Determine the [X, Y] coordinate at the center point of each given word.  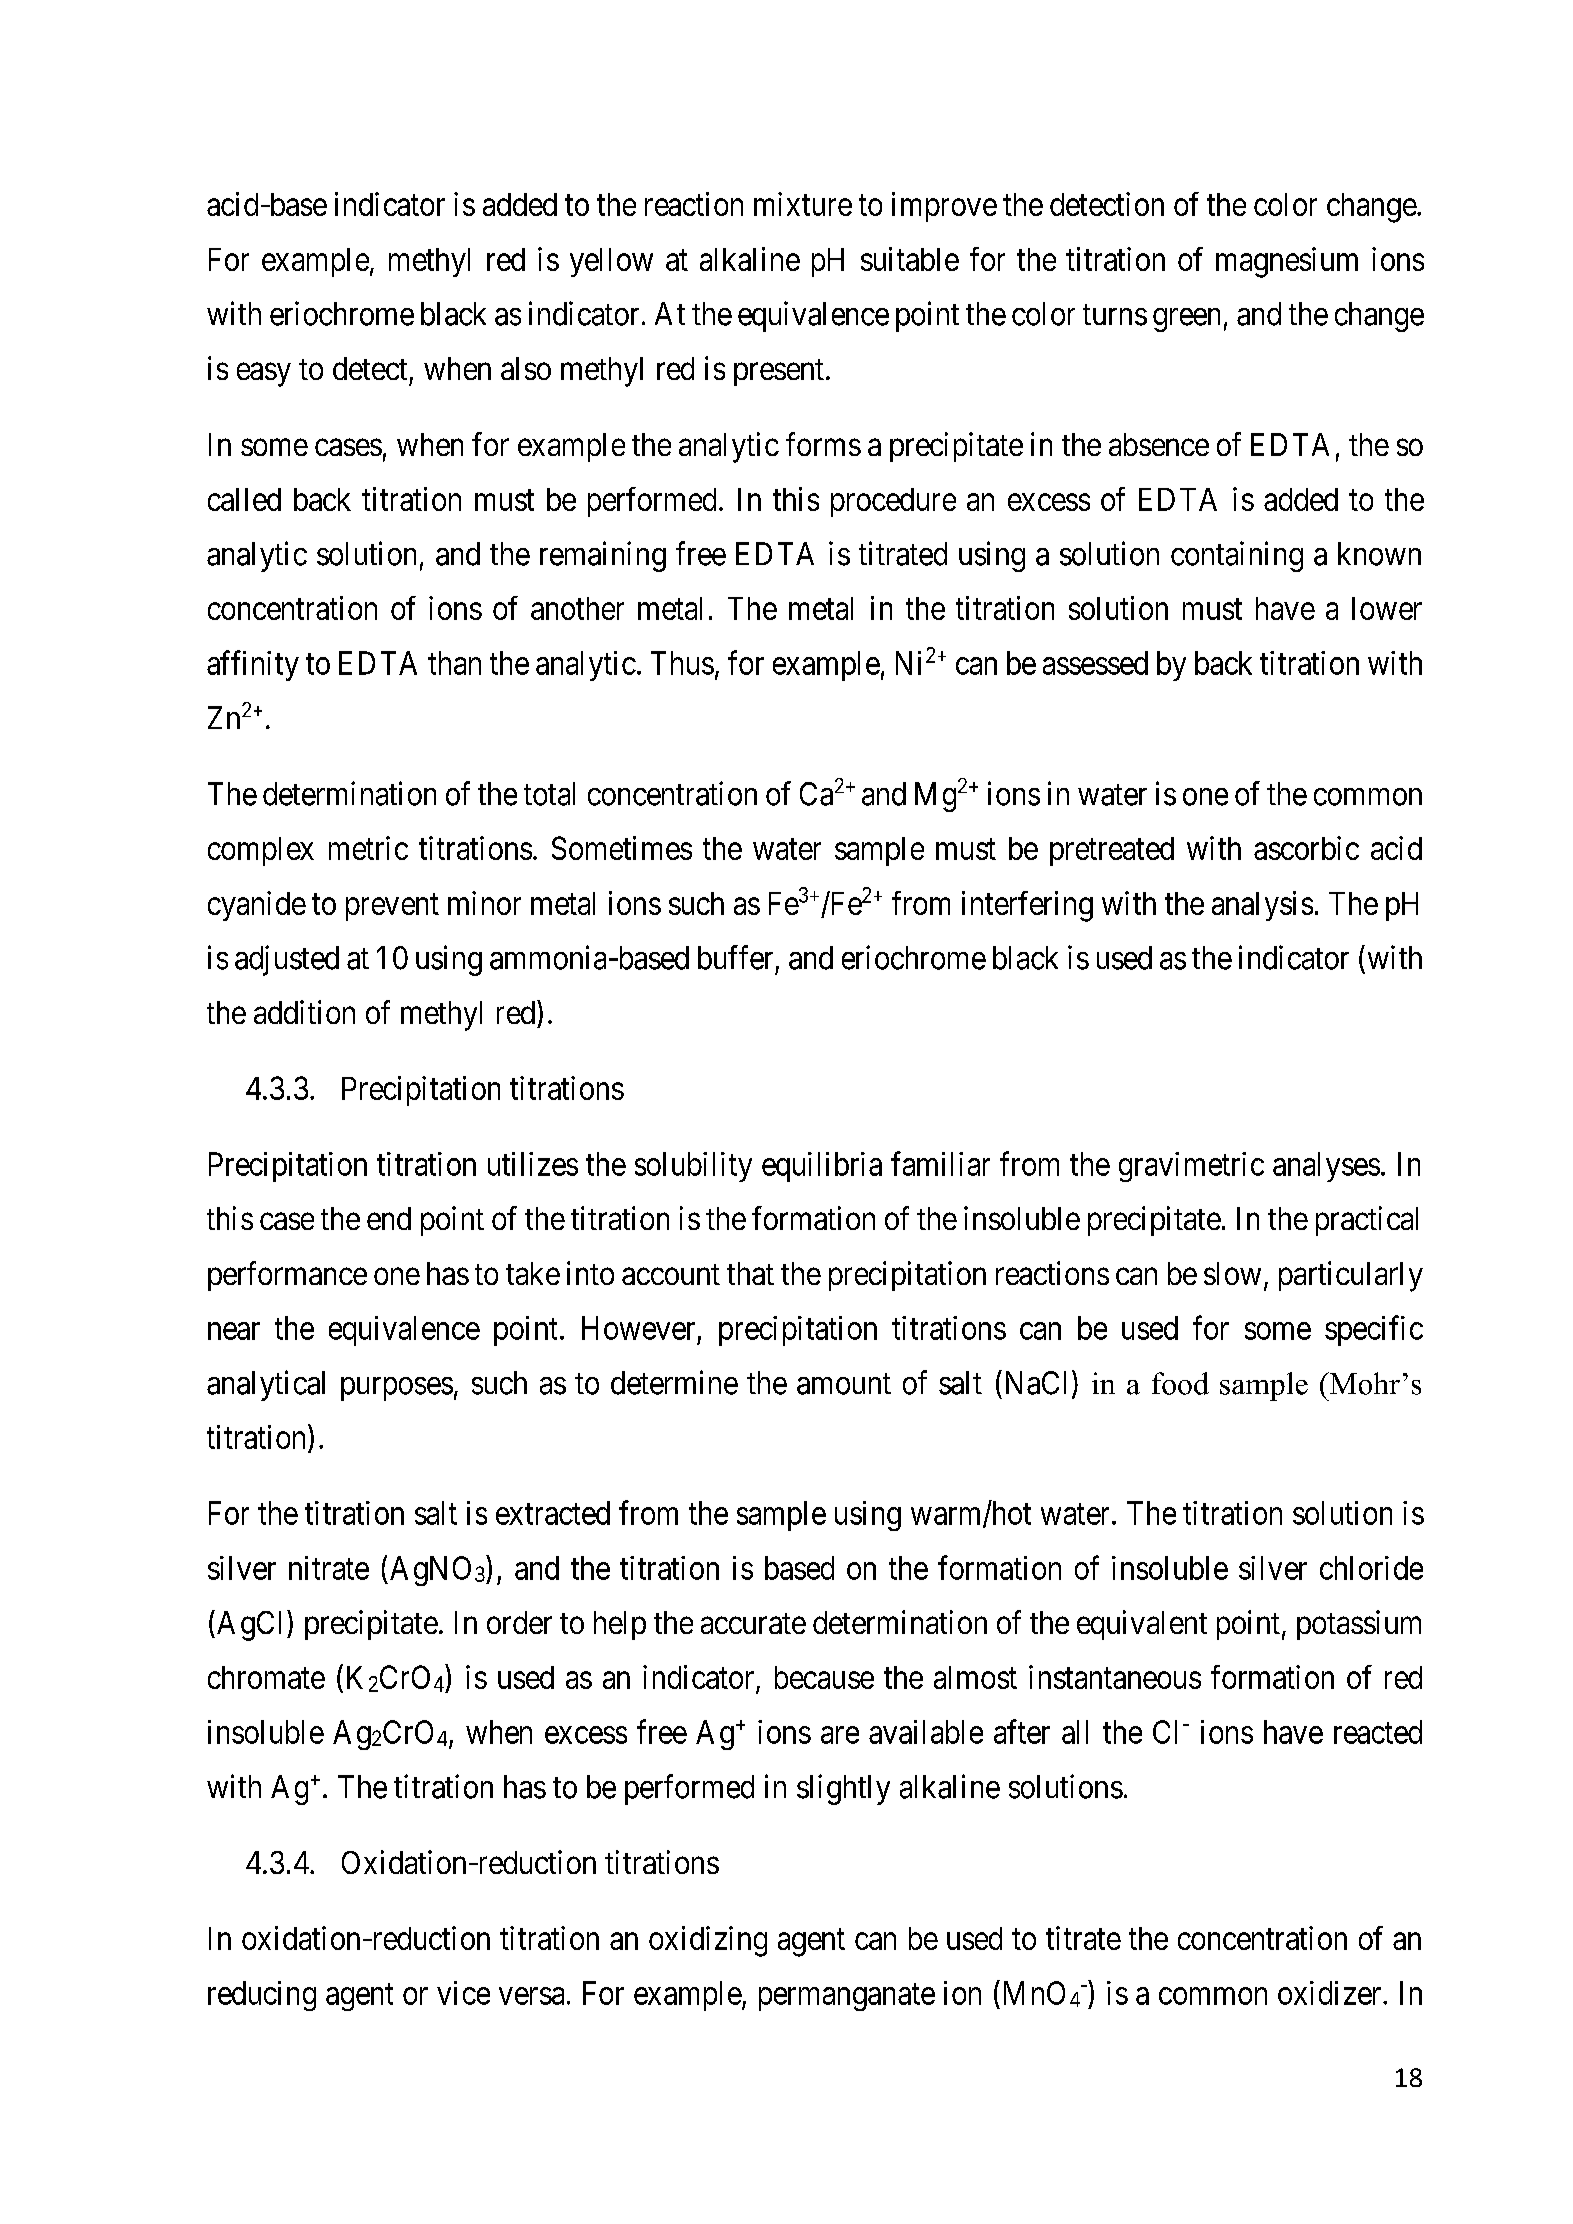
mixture [803, 204]
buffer [735, 957]
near [234, 1331]
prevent [392, 907]
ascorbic [1306, 848]
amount [844, 1384]
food [1180, 1383]
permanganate [847, 1997]
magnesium [1287, 262]
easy [264, 375]
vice [463, 1993]
